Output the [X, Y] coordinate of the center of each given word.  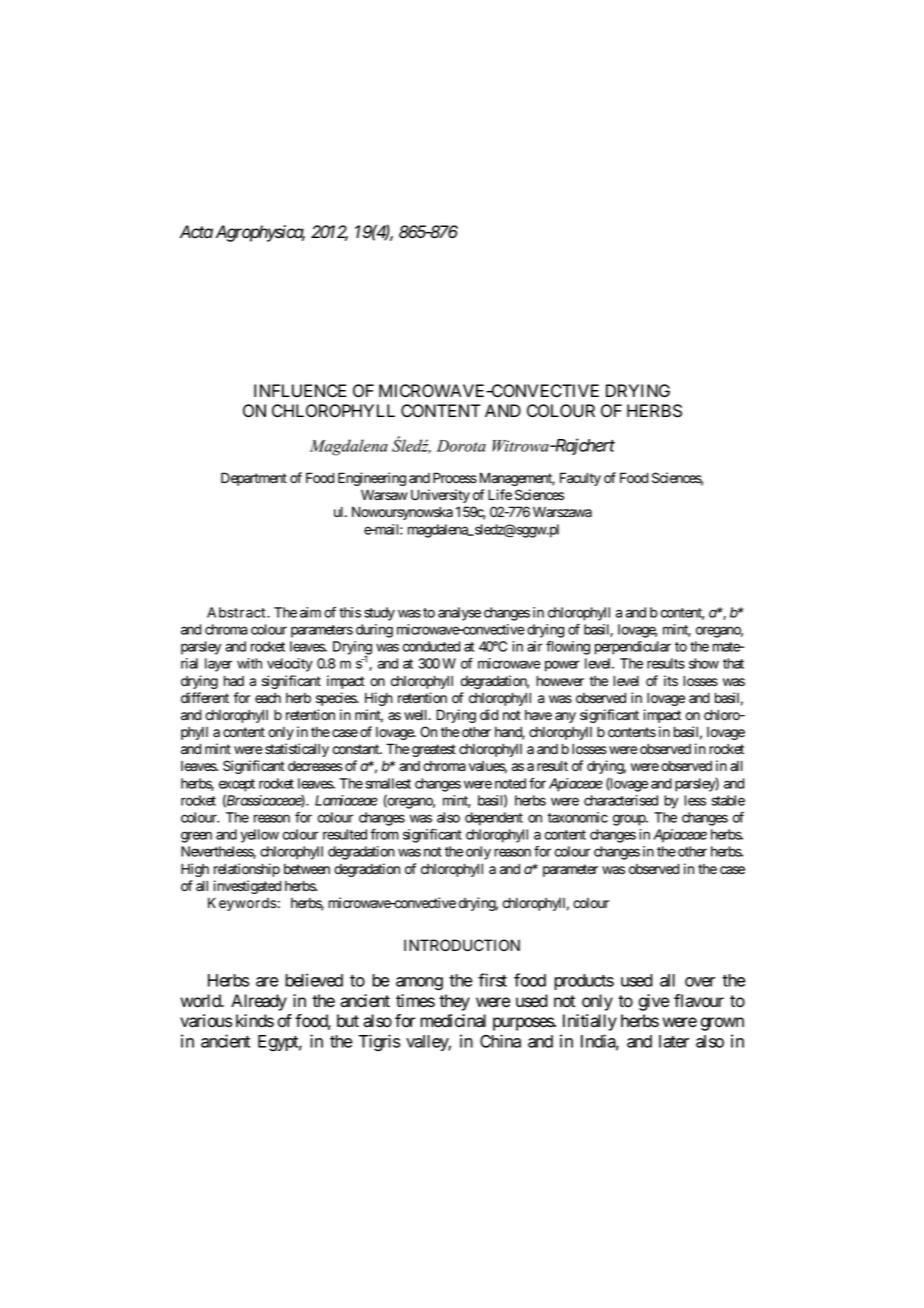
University [440, 496]
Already [259, 1002]
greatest [434, 750]
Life [500, 495]
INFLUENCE [300, 391]
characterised [621, 800]
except [237, 785]
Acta [196, 232]
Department [254, 479]
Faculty [580, 479]
